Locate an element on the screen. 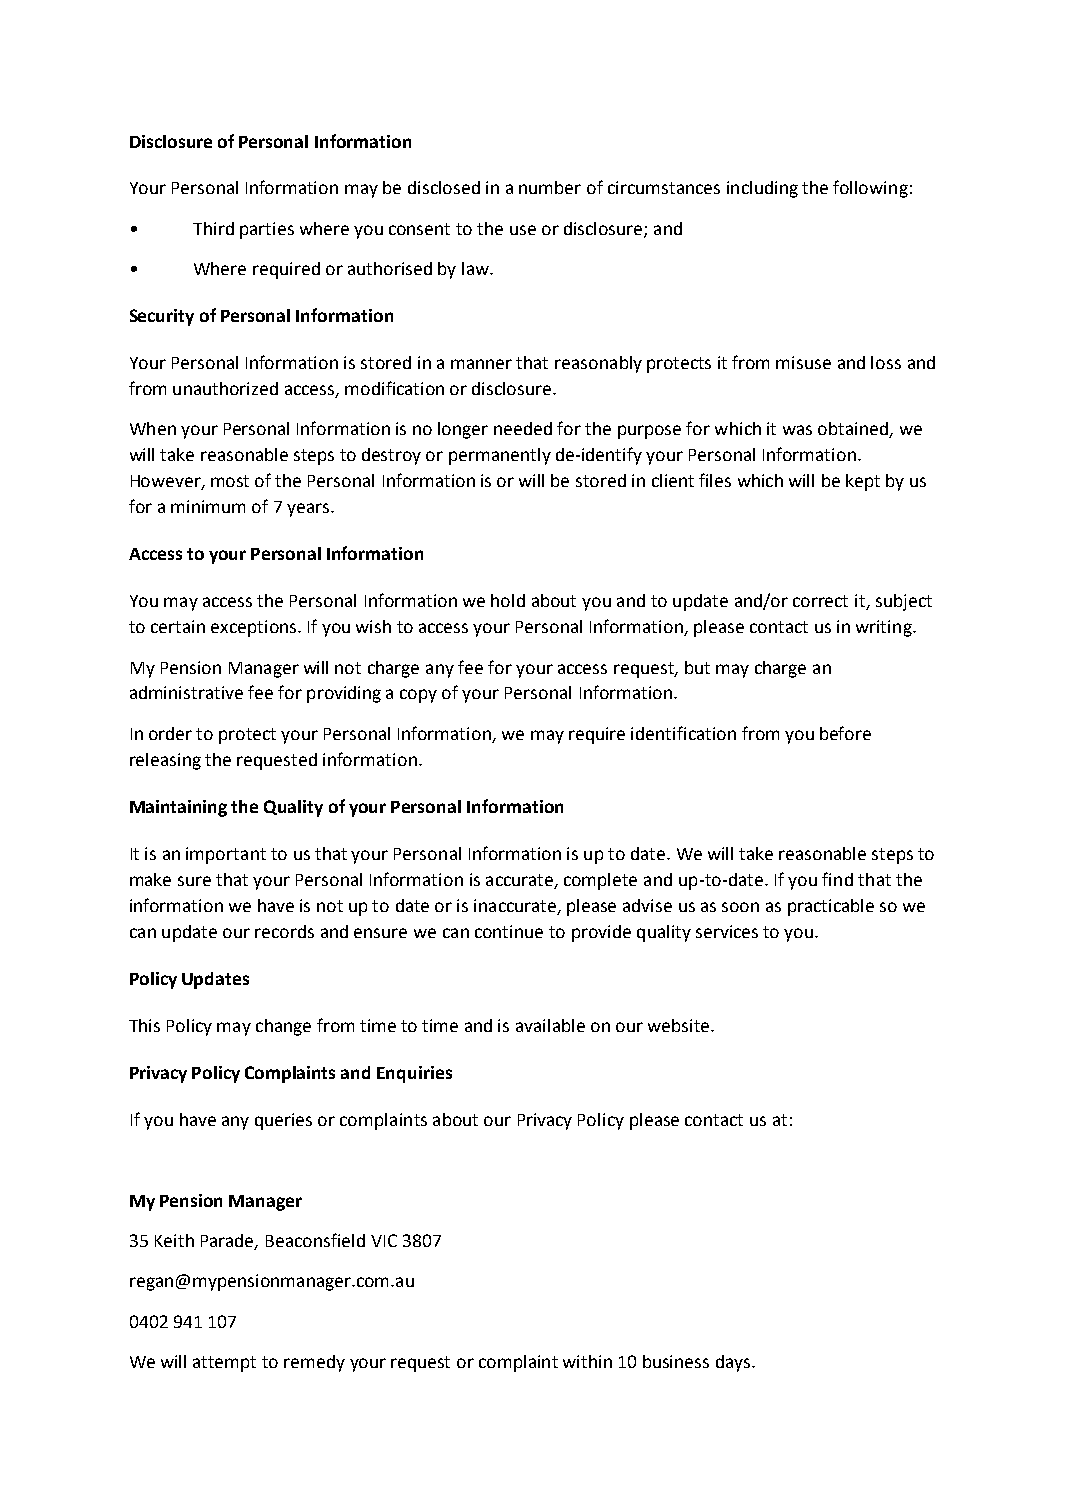 The height and width of the screenshot is (1507, 1065). website is located at coordinates (680, 1025).
